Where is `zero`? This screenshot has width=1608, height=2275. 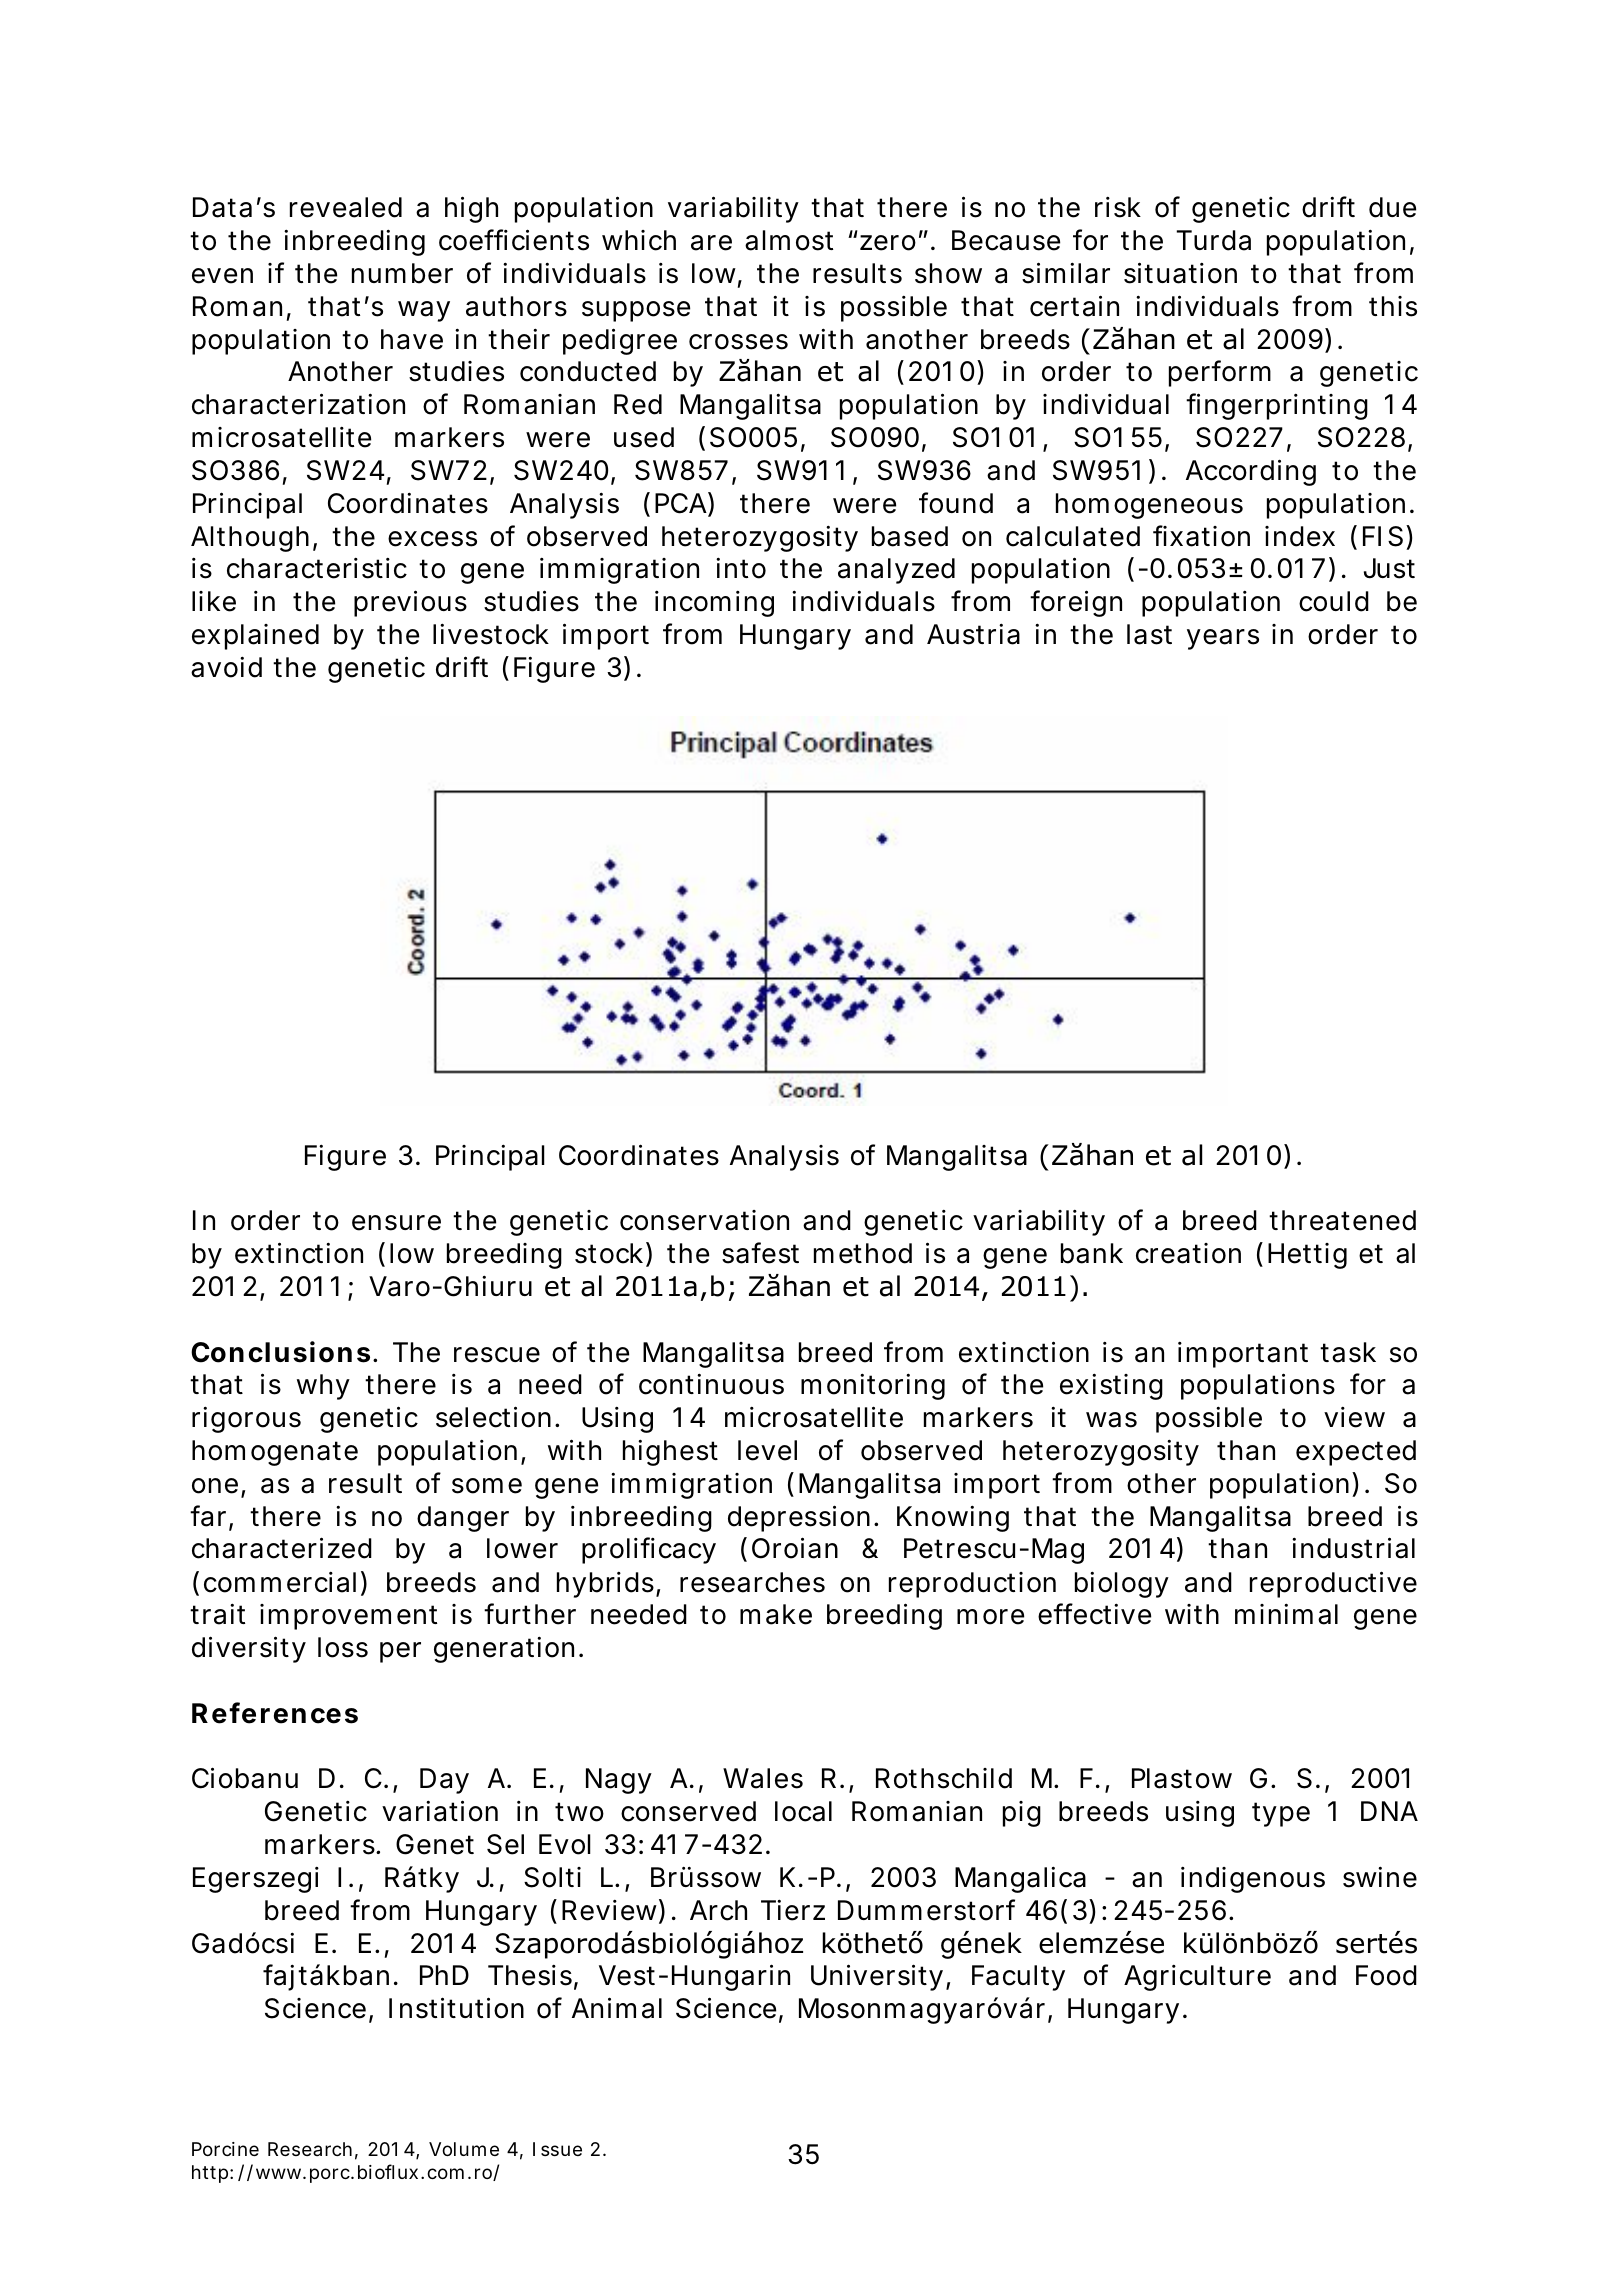 zero is located at coordinates (891, 242).
